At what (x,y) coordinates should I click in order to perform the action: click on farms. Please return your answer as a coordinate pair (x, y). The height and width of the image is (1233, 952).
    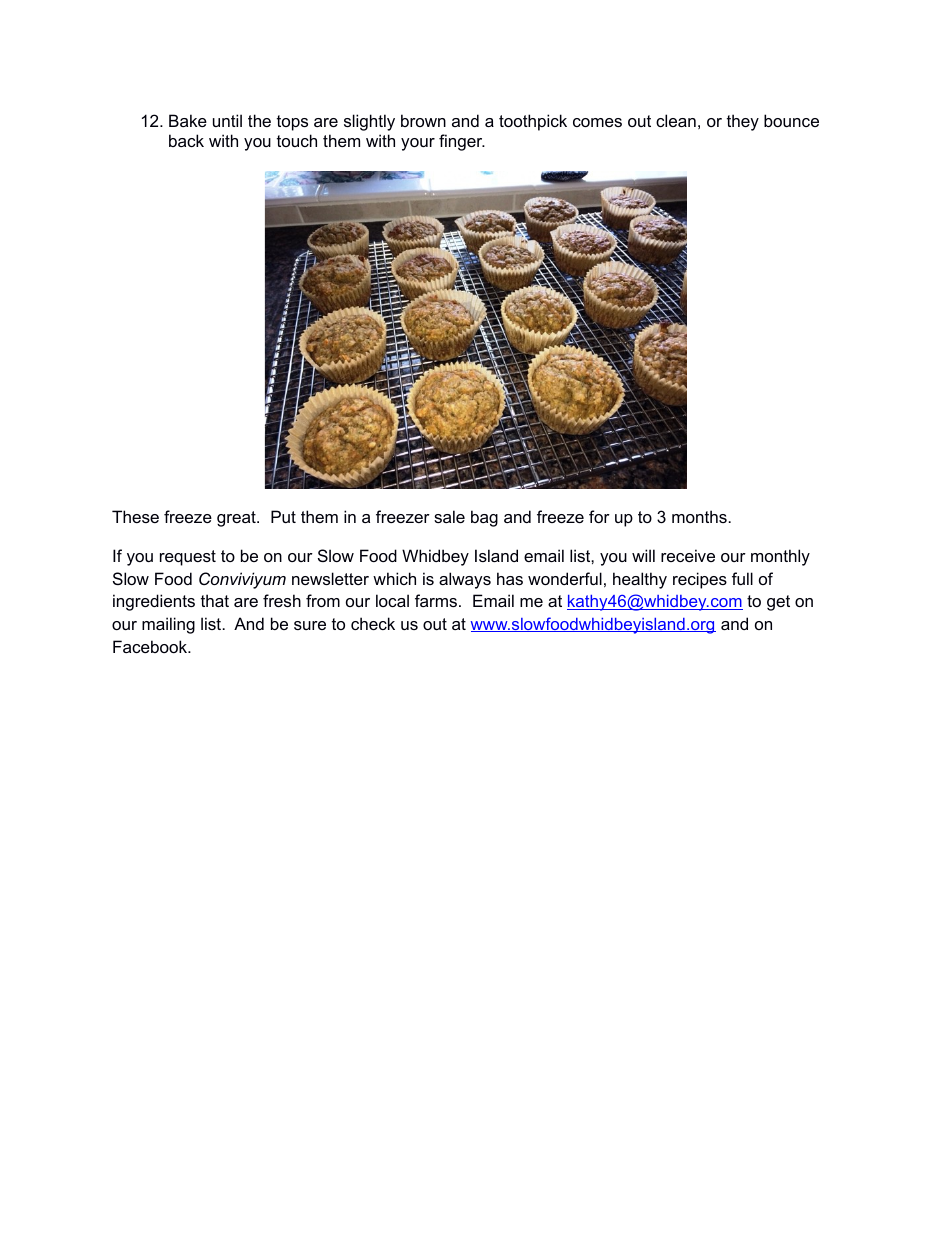
    Looking at the image, I should click on (437, 600).
